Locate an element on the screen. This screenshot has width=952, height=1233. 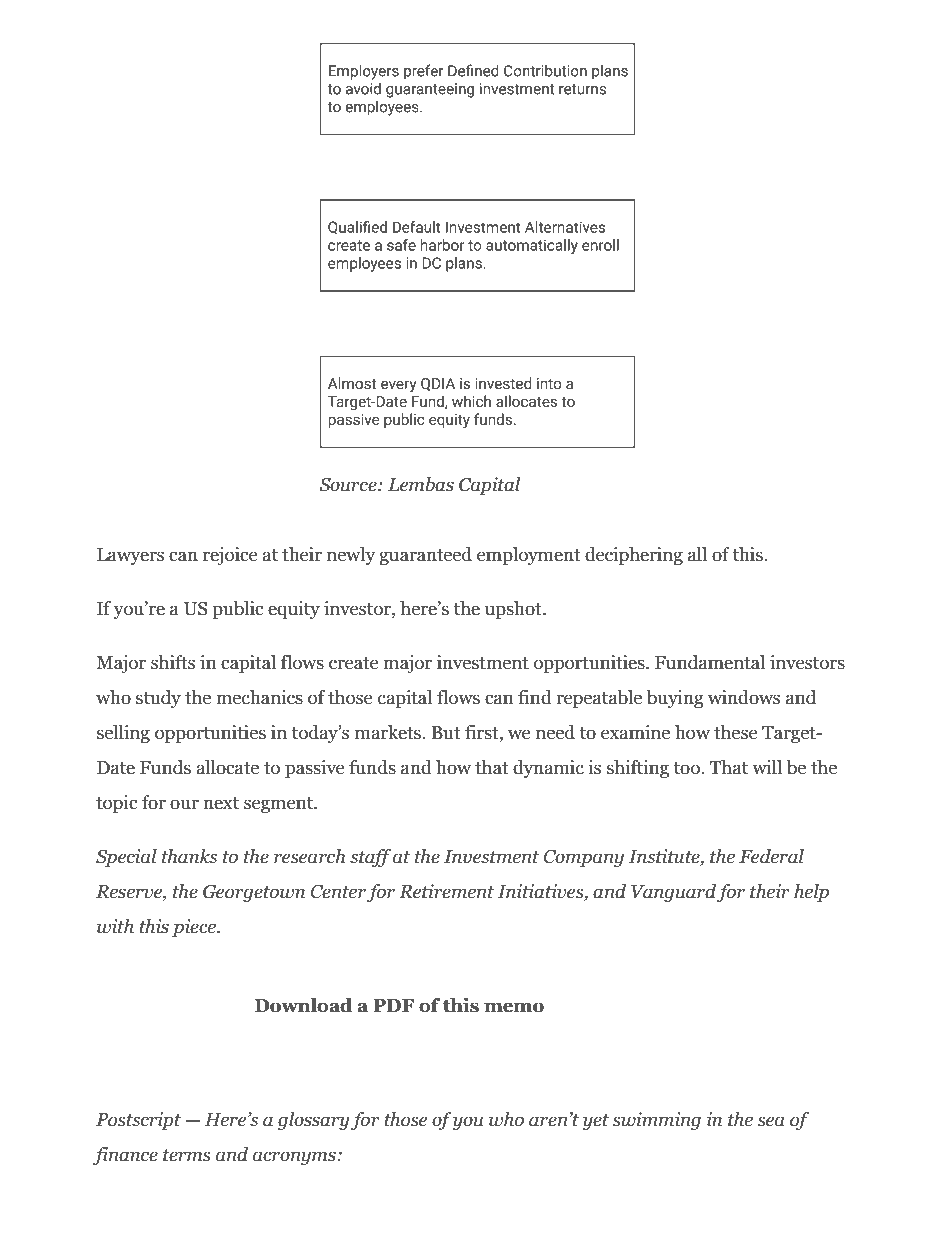
piece is located at coordinates (195, 928).
